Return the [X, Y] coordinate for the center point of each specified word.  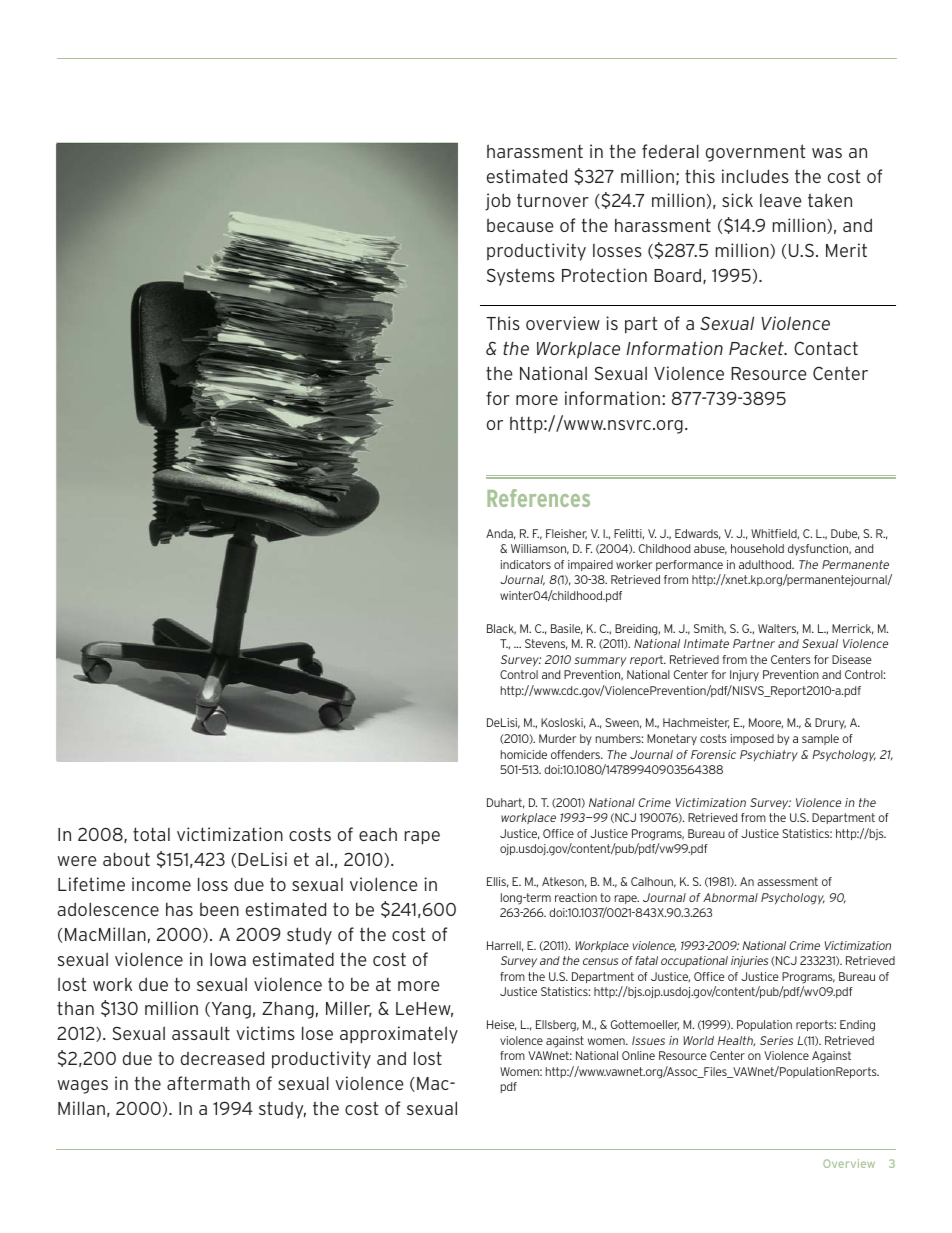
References [538, 498]
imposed [752, 739]
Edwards [697, 534]
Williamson [540, 549]
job [498, 202]
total [151, 834]
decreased [222, 1058]
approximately [399, 1035]
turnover [553, 200]
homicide [524, 754]
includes [755, 176]
